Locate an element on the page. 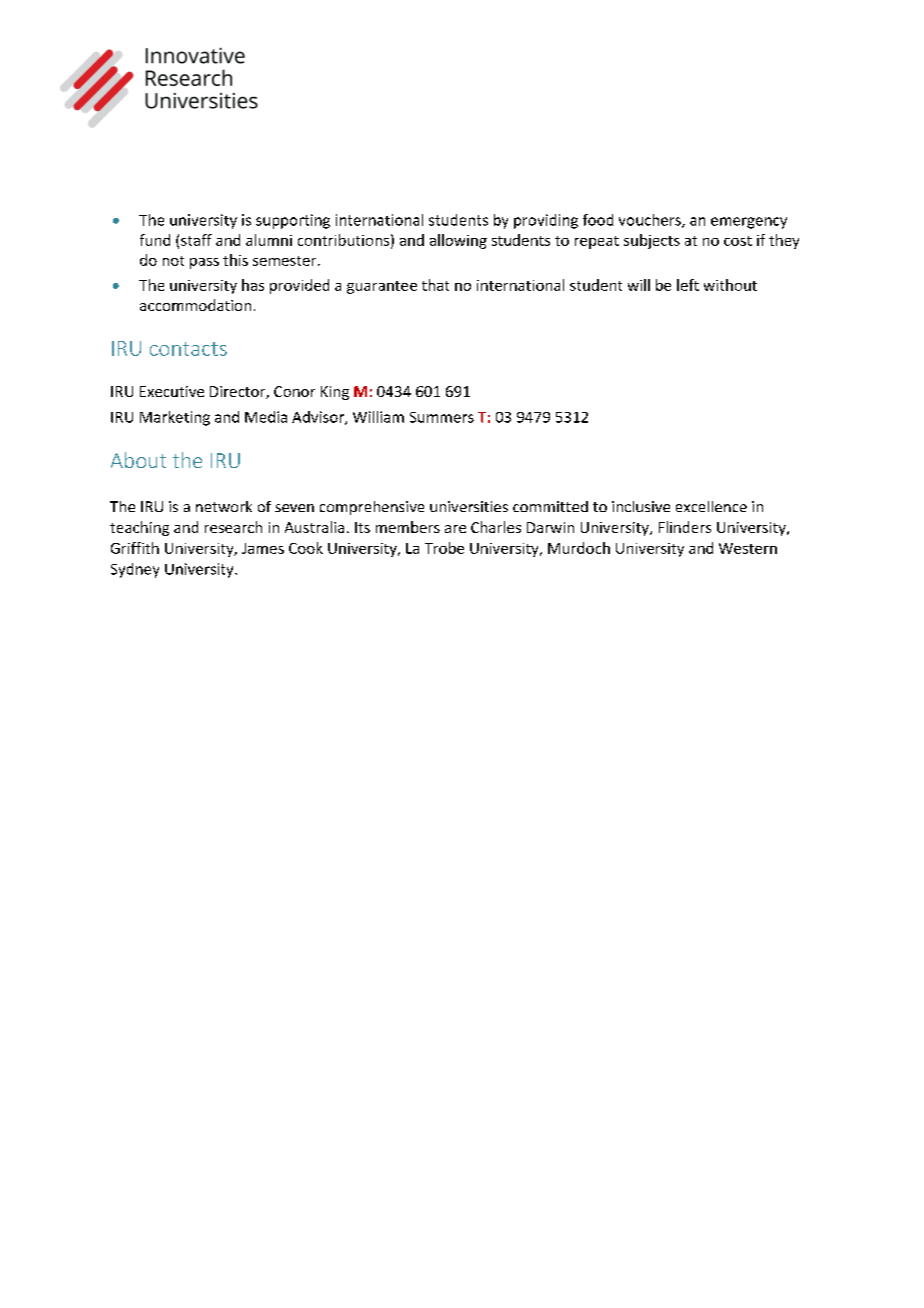 The image size is (924, 1308). James is located at coordinates (263, 548).
